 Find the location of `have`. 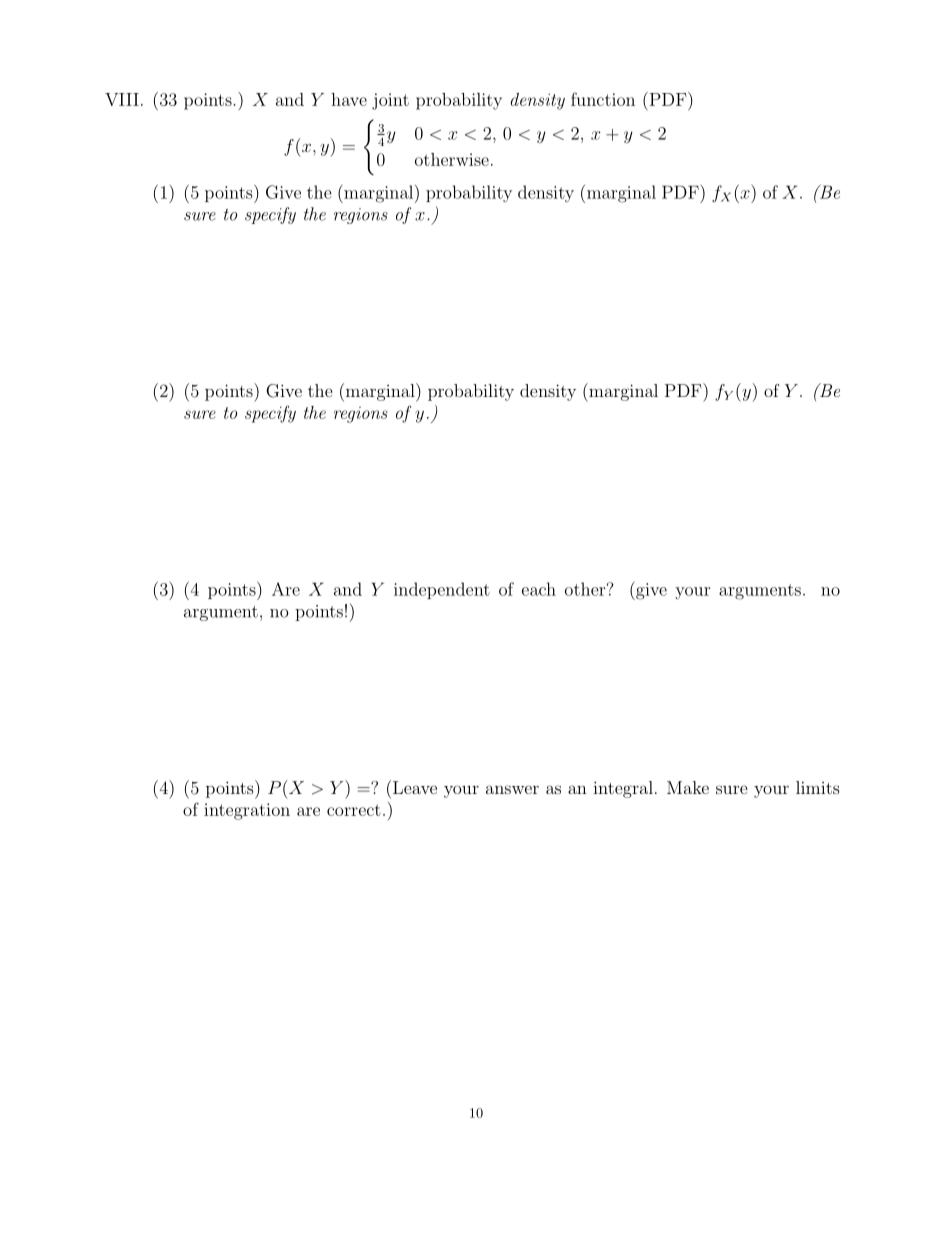

have is located at coordinates (349, 99).
